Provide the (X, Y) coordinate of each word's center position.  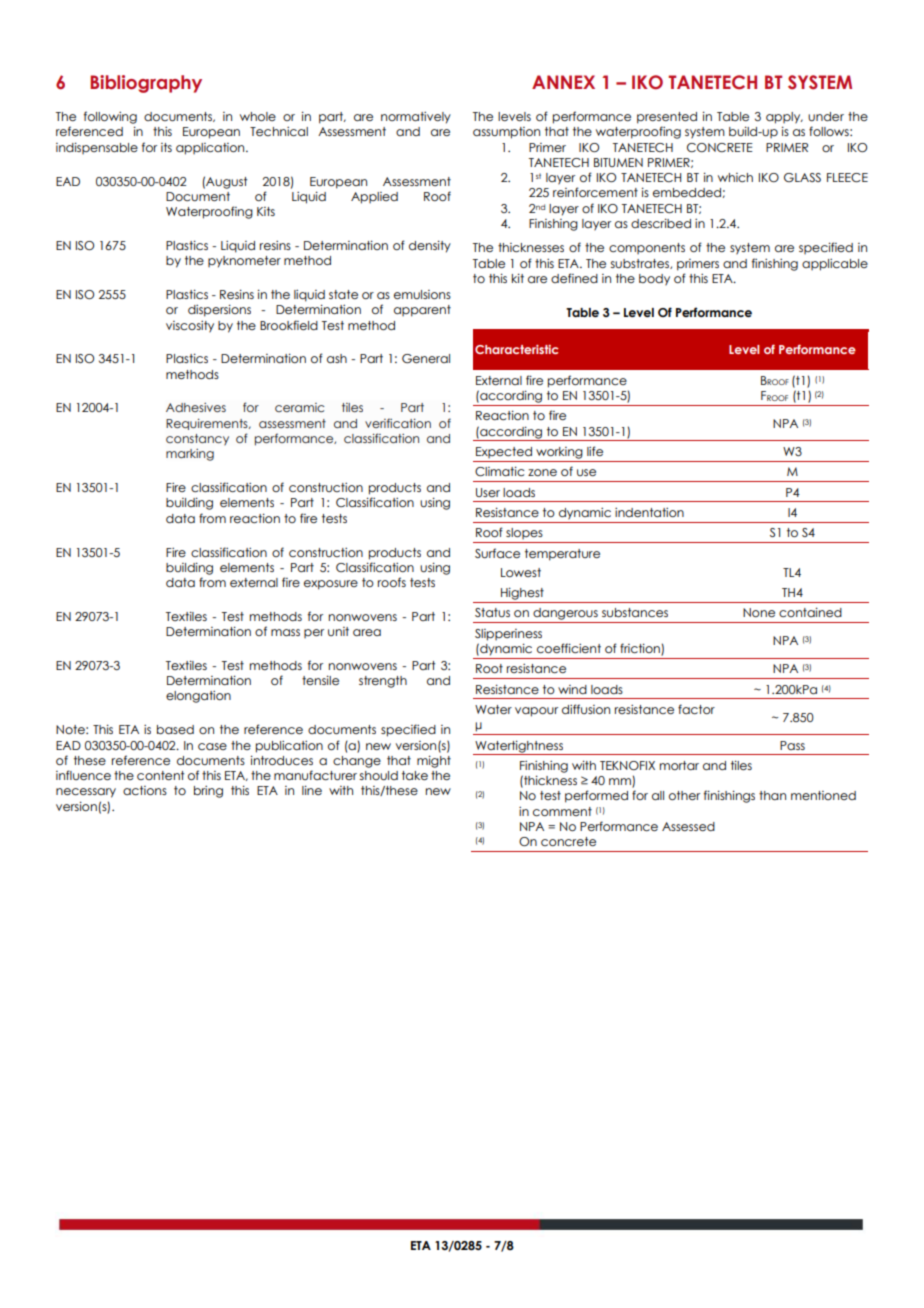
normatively (416, 118)
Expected (504, 452)
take (415, 775)
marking (190, 455)
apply (784, 118)
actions (145, 790)
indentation (649, 512)
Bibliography (146, 84)
